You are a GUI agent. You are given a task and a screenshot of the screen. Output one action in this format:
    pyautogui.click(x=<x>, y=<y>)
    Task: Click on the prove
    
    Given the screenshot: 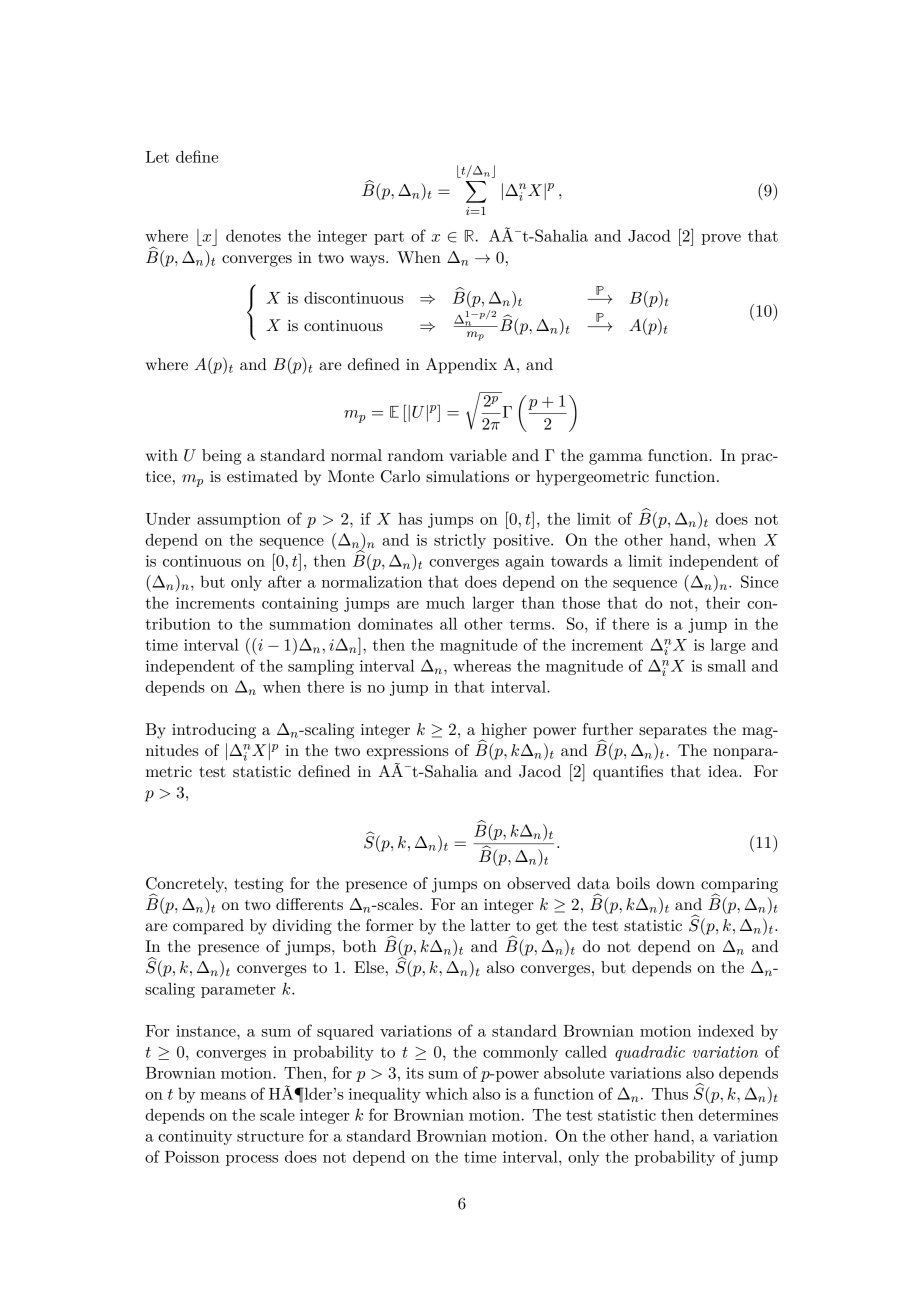 What is the action you would take?
    pyautogui.click(x=721, y=239)
